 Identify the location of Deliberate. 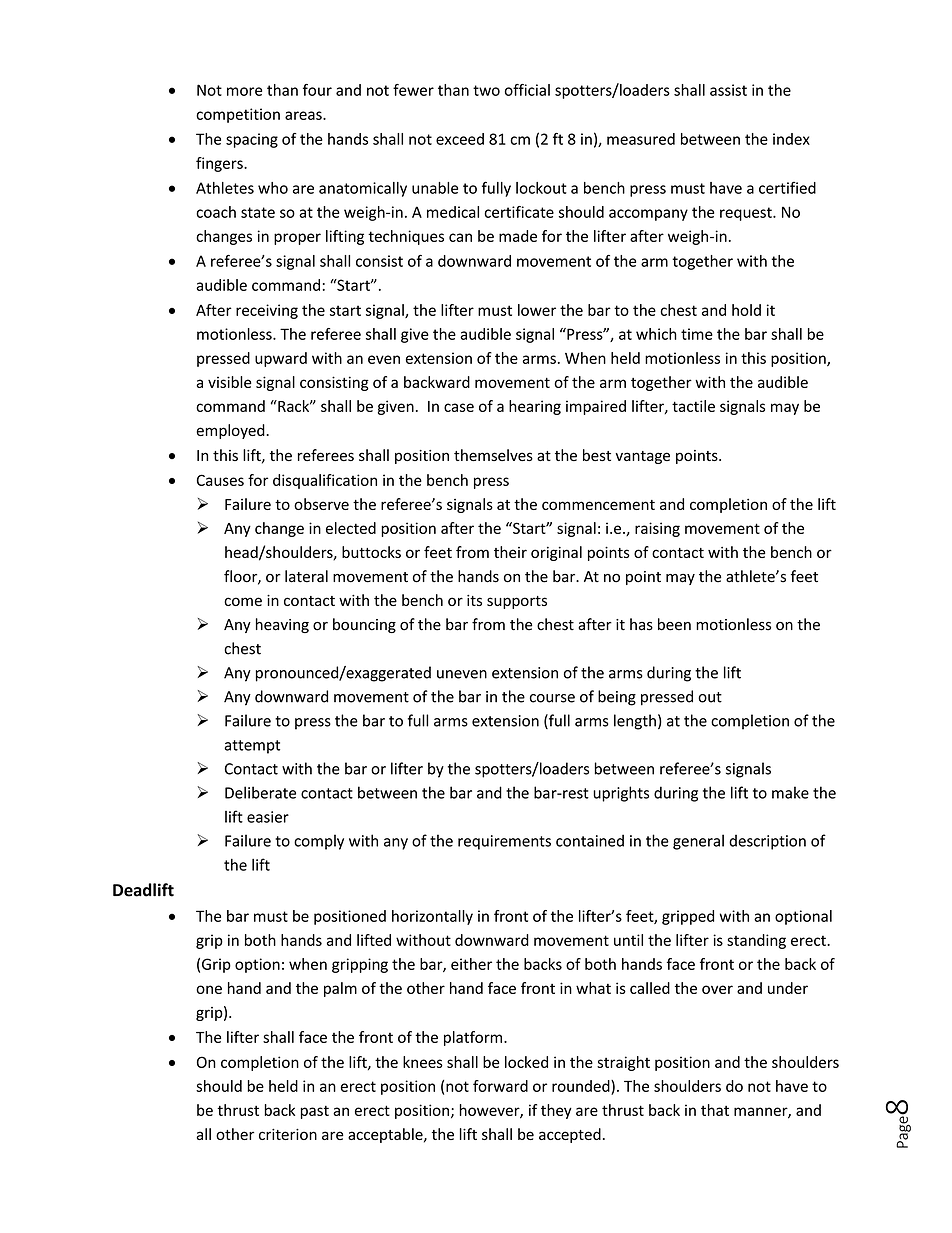
(260, 792).
